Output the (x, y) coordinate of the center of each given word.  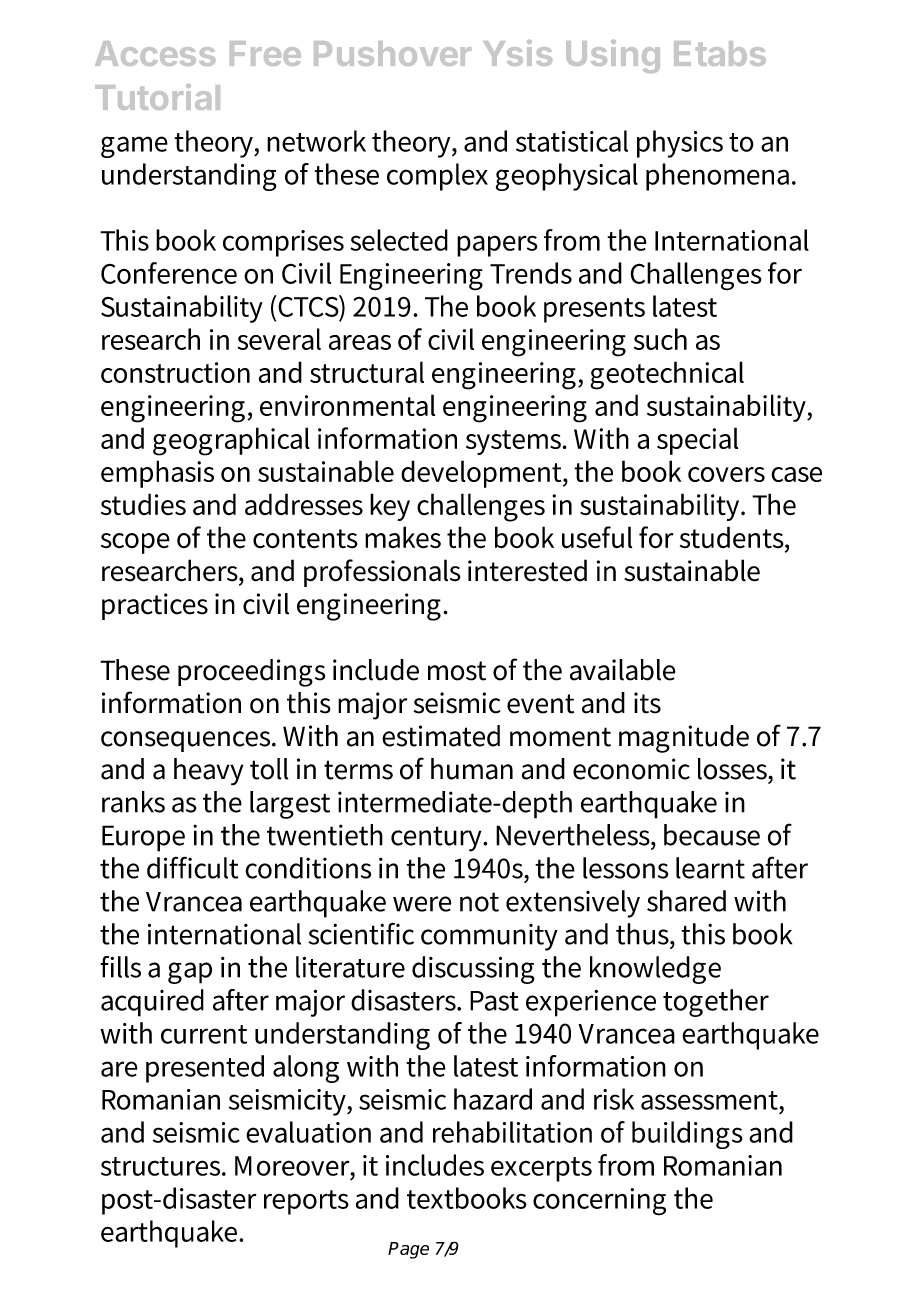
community (489, 937)
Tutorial (157, 97)
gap (190, 973)
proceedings (251, 673)
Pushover (392, 53)
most (457, 671)
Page (408, 1250)
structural (367, 372)
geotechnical (667, 375)
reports (306, 1202)
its (647, 703)
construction (175, 372)
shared (686, 901)
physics (680, 144)
